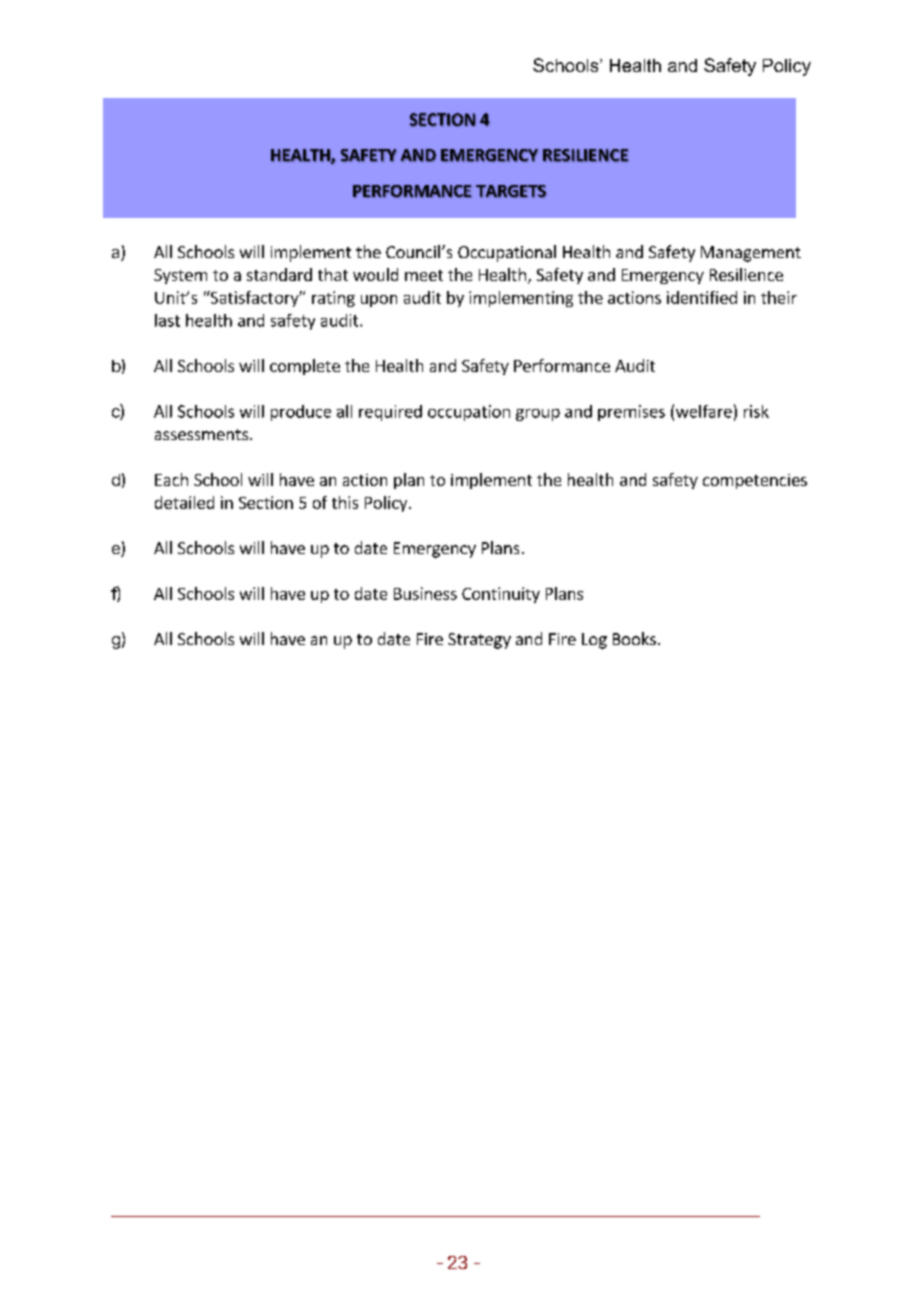 This page has width=924, height=1308. What do you see at coordinates (702, 297) in the page?
I see `identified` at bounding box center [702, 297].
